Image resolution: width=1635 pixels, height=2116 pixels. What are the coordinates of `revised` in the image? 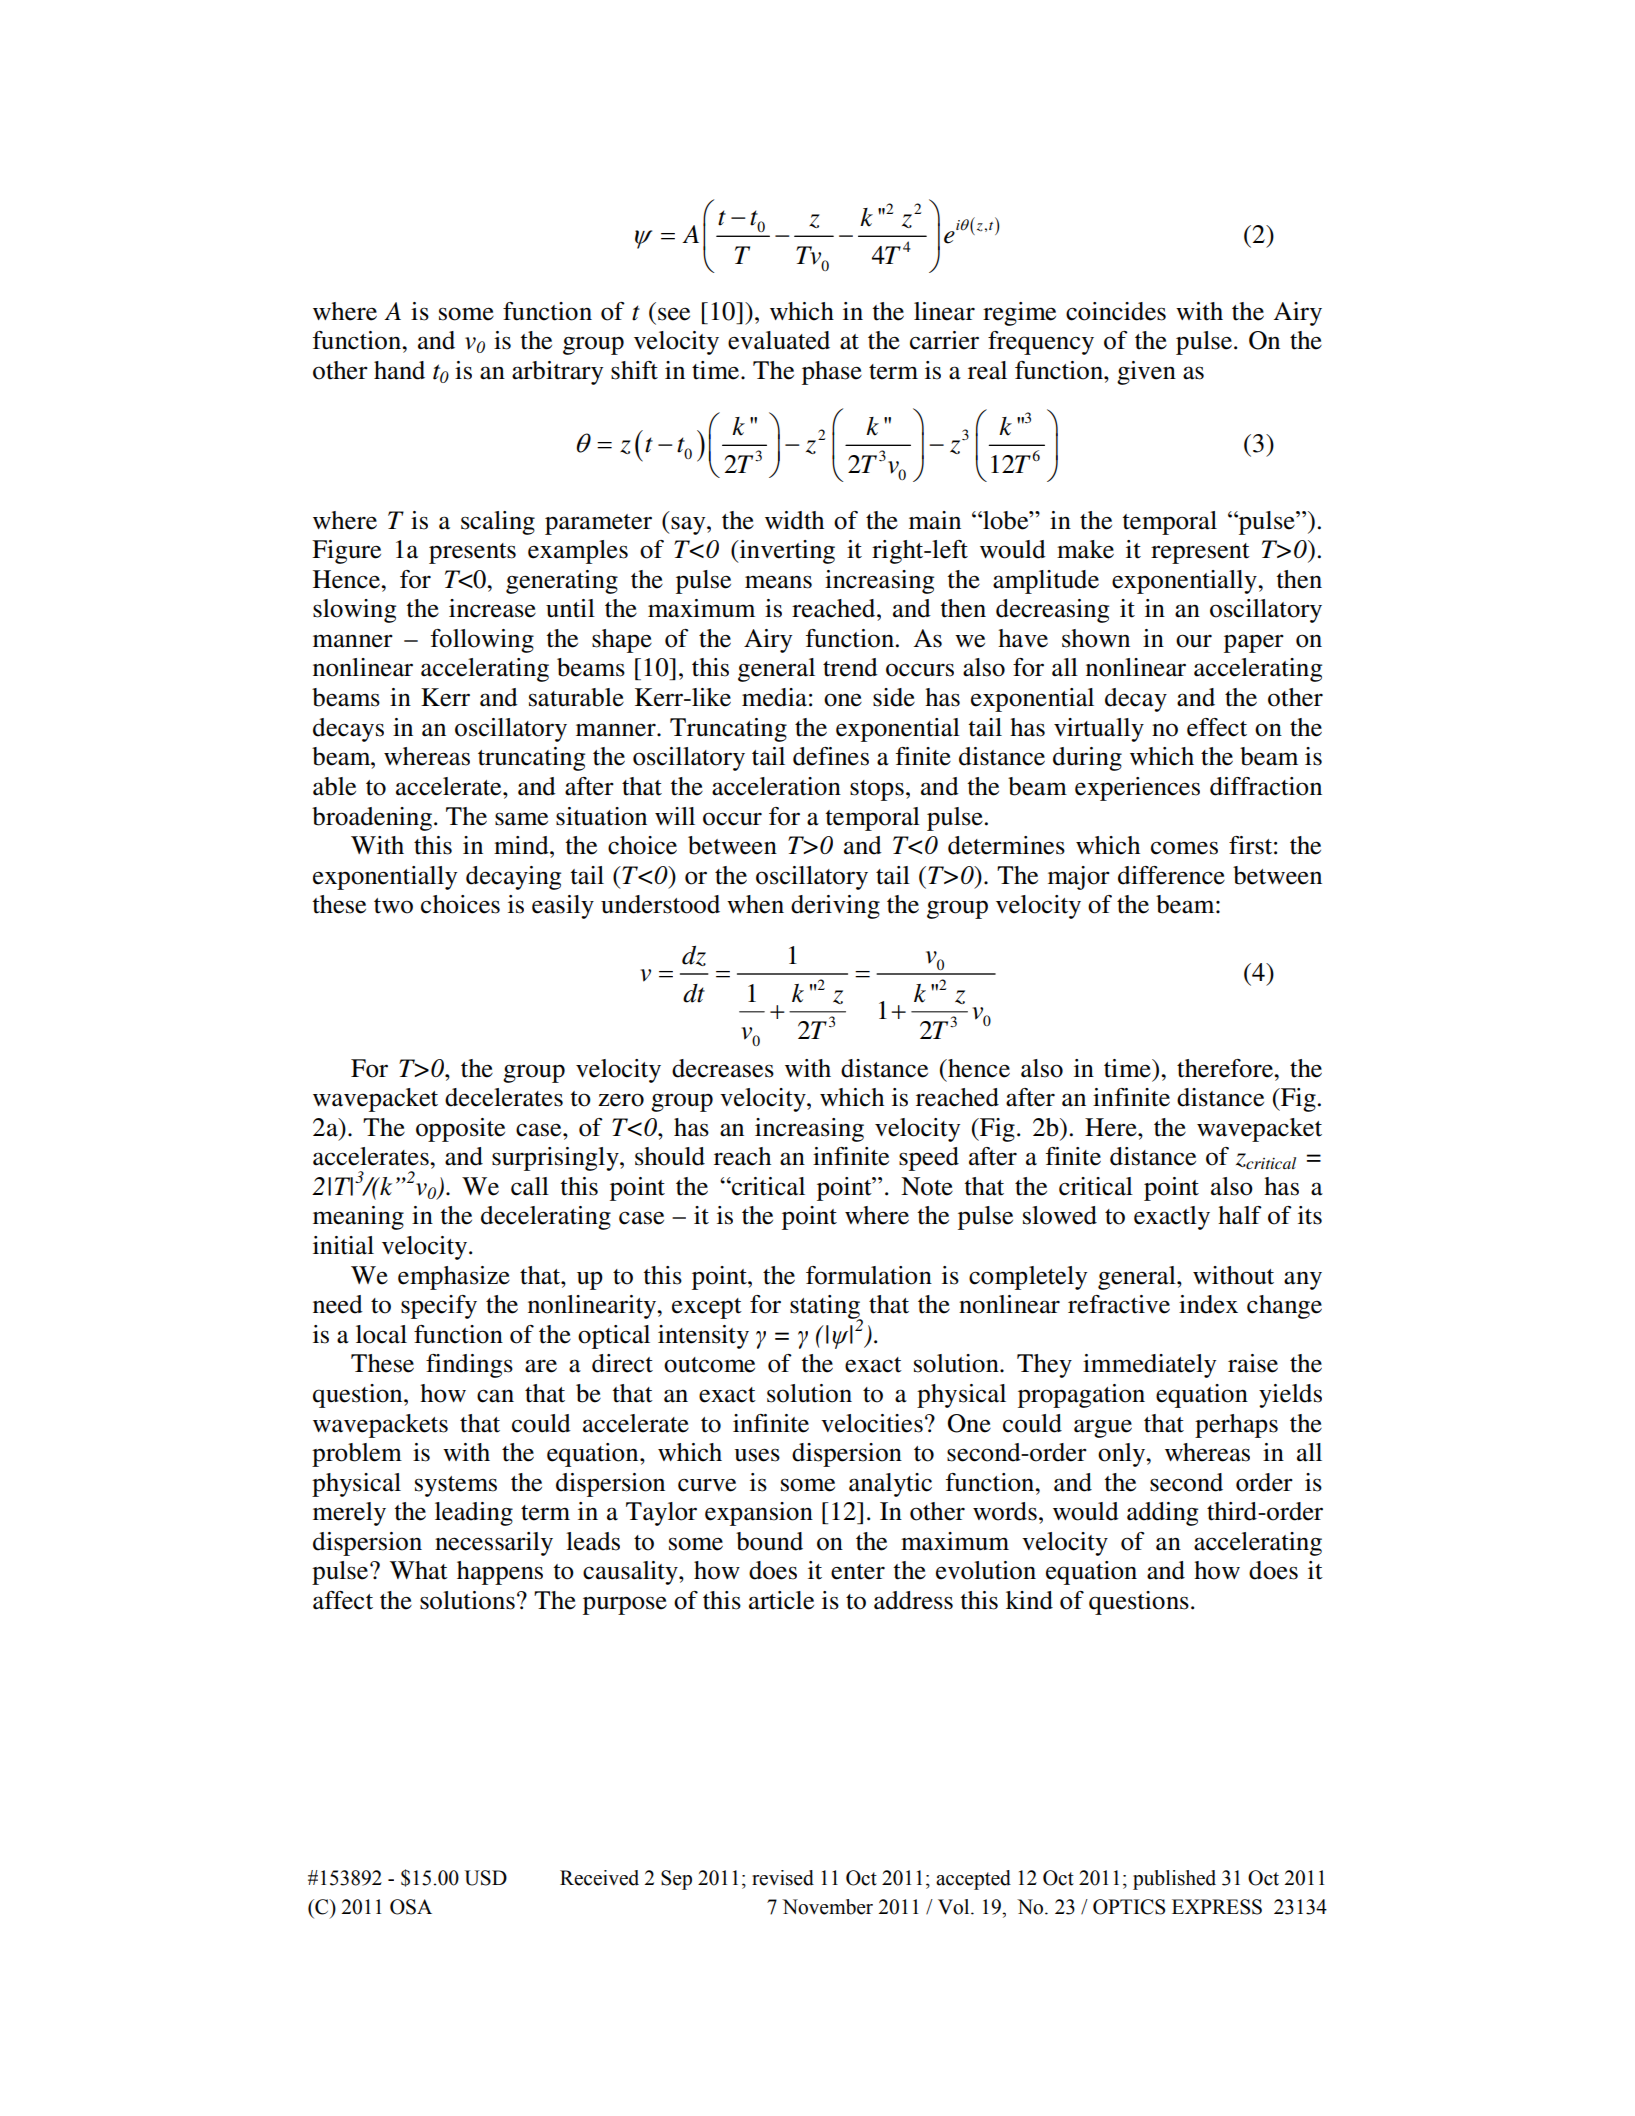 It's located at (783, 1878).
